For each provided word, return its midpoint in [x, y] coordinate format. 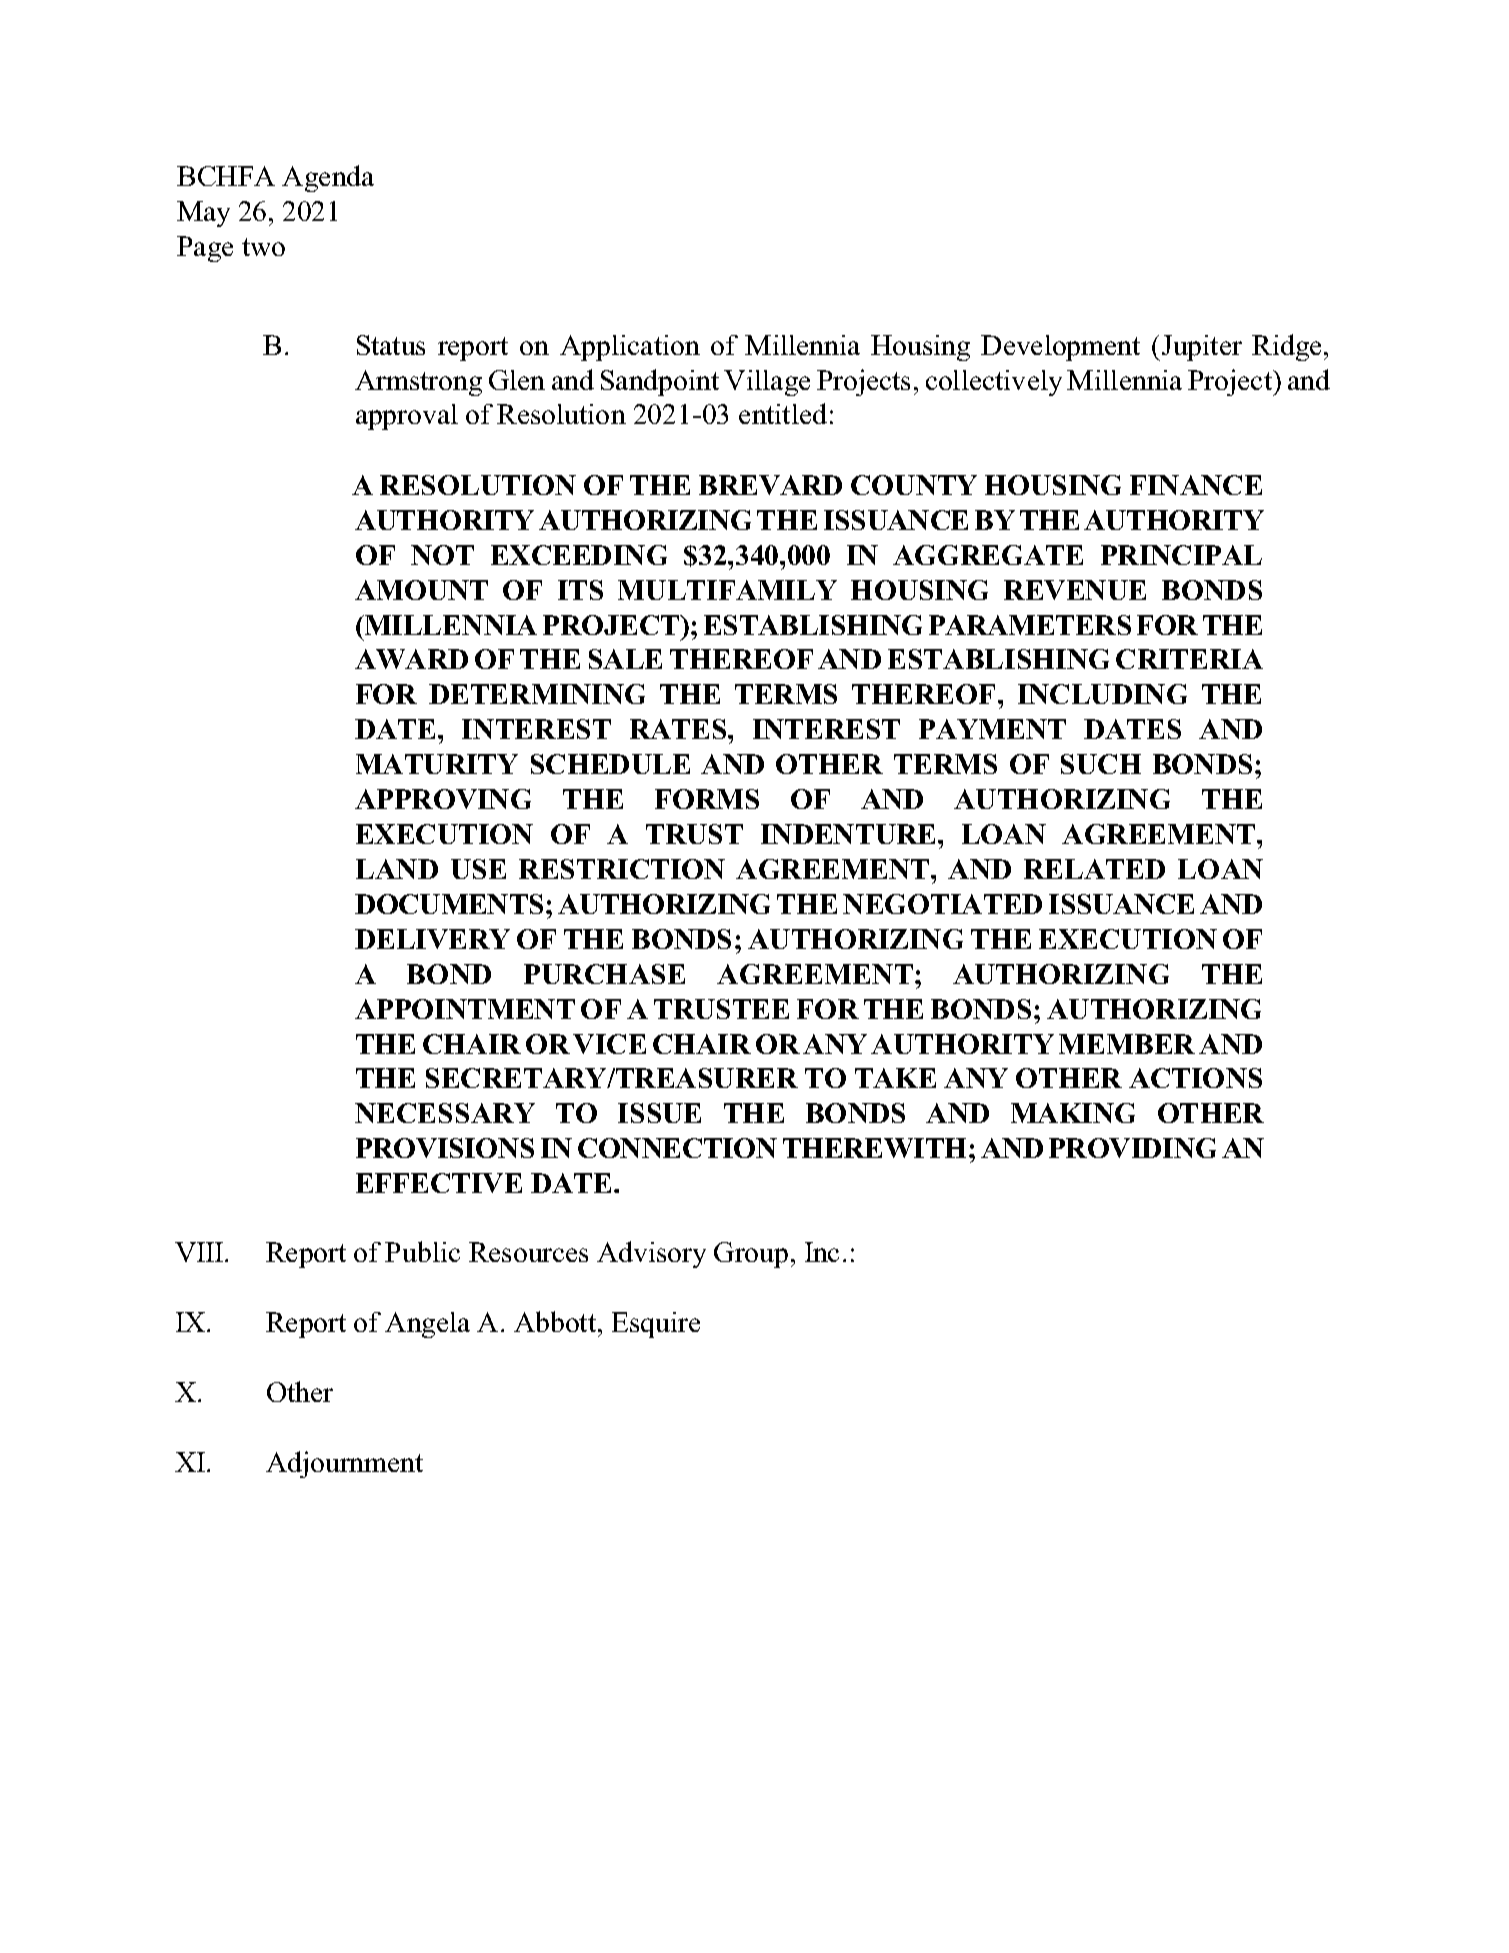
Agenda [328, 178]
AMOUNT [421, 590]
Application [630, 348]
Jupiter [1200, 348]
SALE [625, 659]
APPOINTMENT [465, 1009]
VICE [609, 1044]
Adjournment [344, 1464]
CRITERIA [1189, 659]
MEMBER [1127, 1044]
